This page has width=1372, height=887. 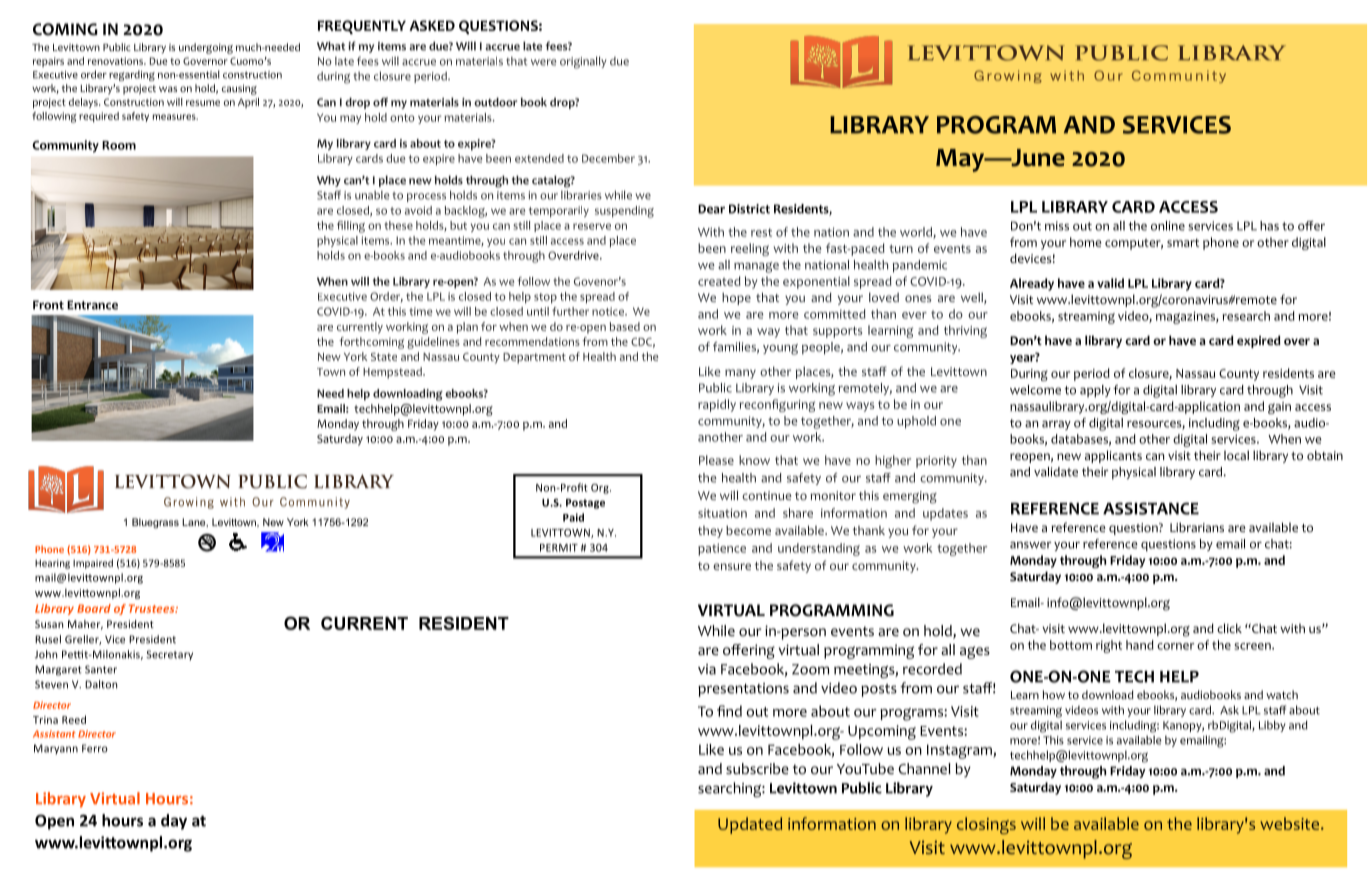 What do you see at coordinates (583, 62) in the page?
I see `originally` at bounding box center [583, 62].
